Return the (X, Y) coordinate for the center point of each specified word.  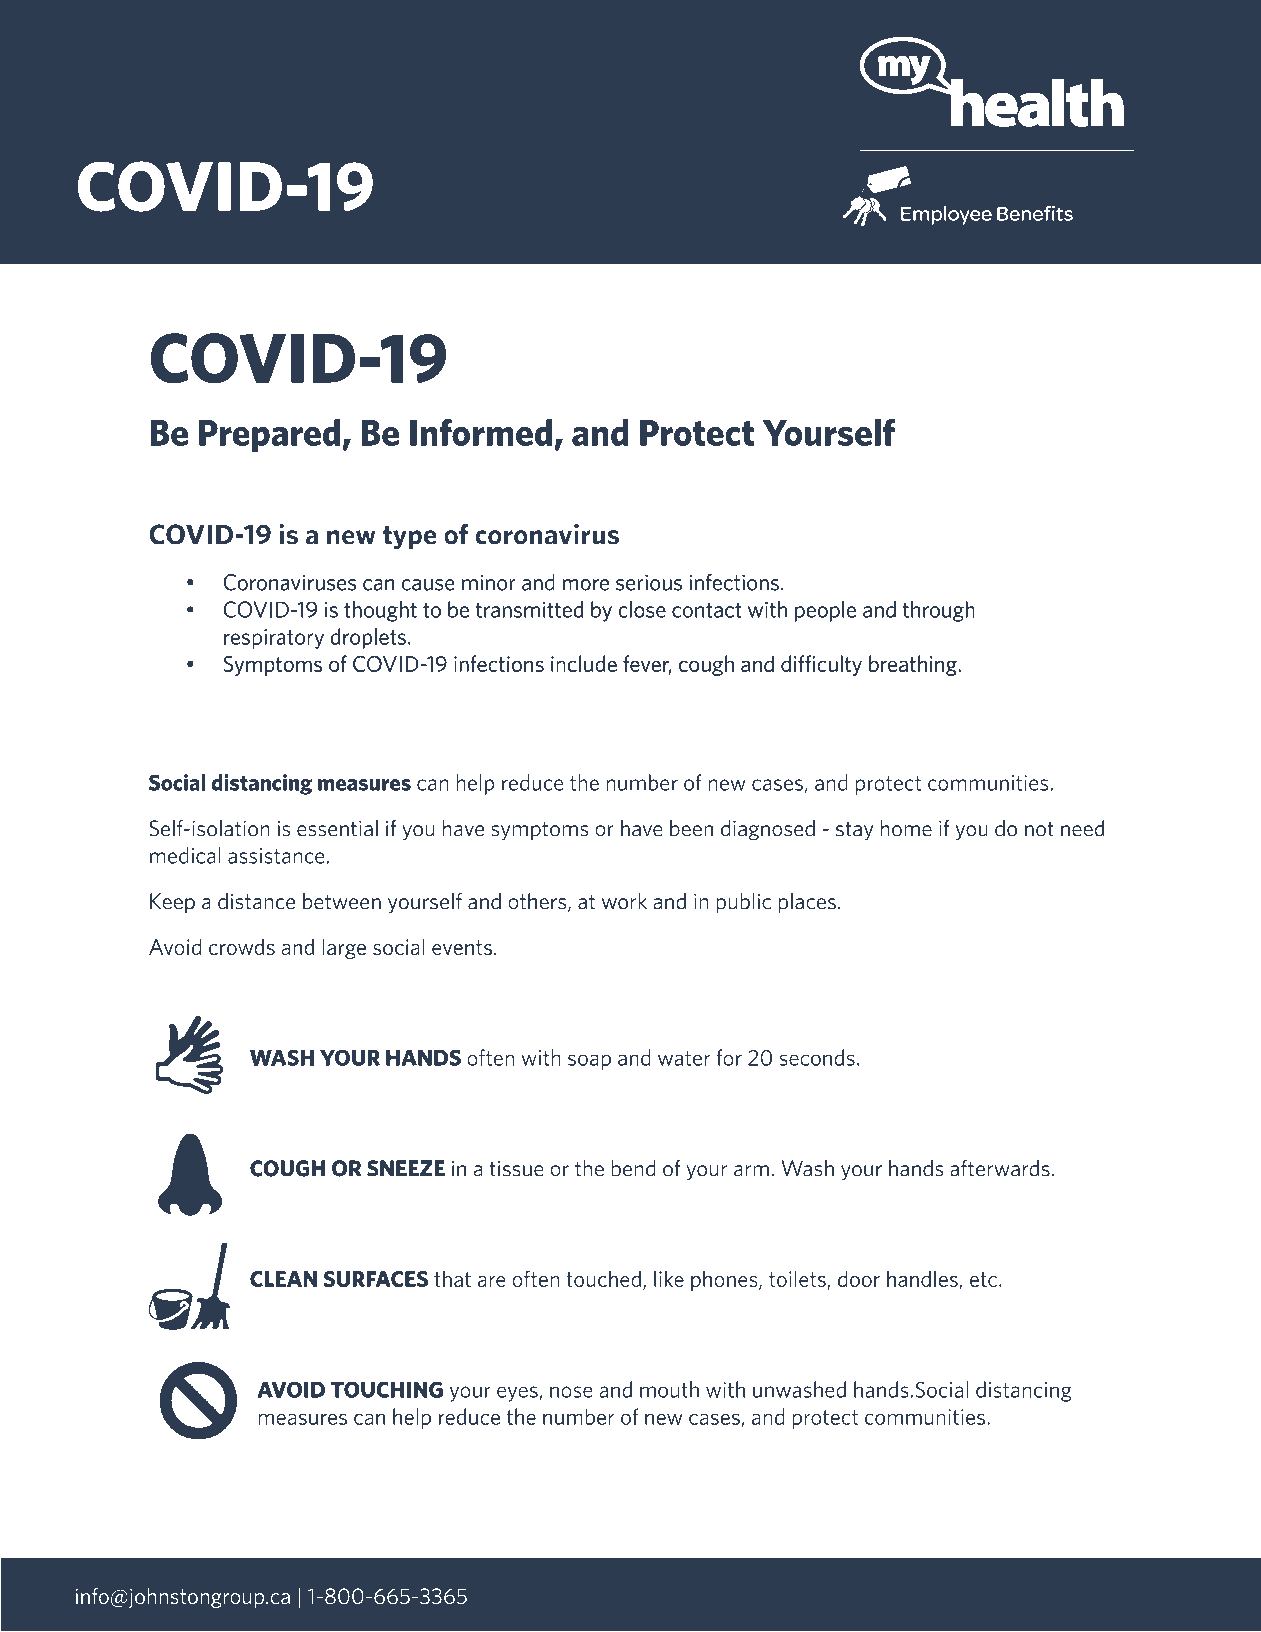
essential (337, 828)
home (906, 828)
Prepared (269, 436)
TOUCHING (387, 1389)
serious (649, 583)
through (939, 611)
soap (589, 1062)
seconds (817, 1057)
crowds (242, 946)
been (691, 828)
